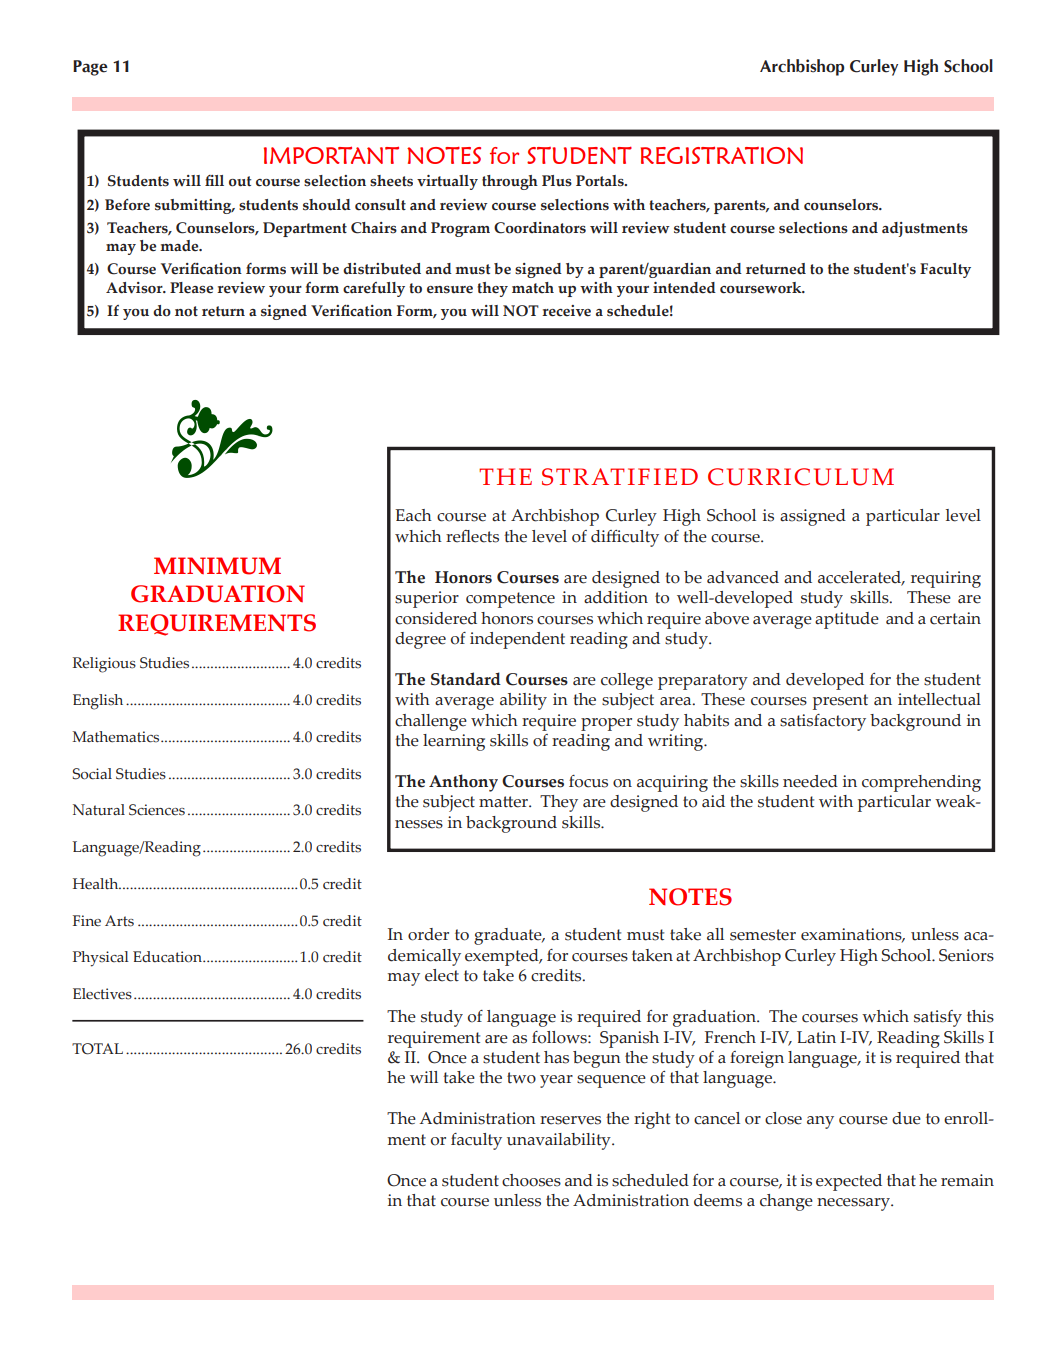  I want to click on Plus, so click(557, 180).
